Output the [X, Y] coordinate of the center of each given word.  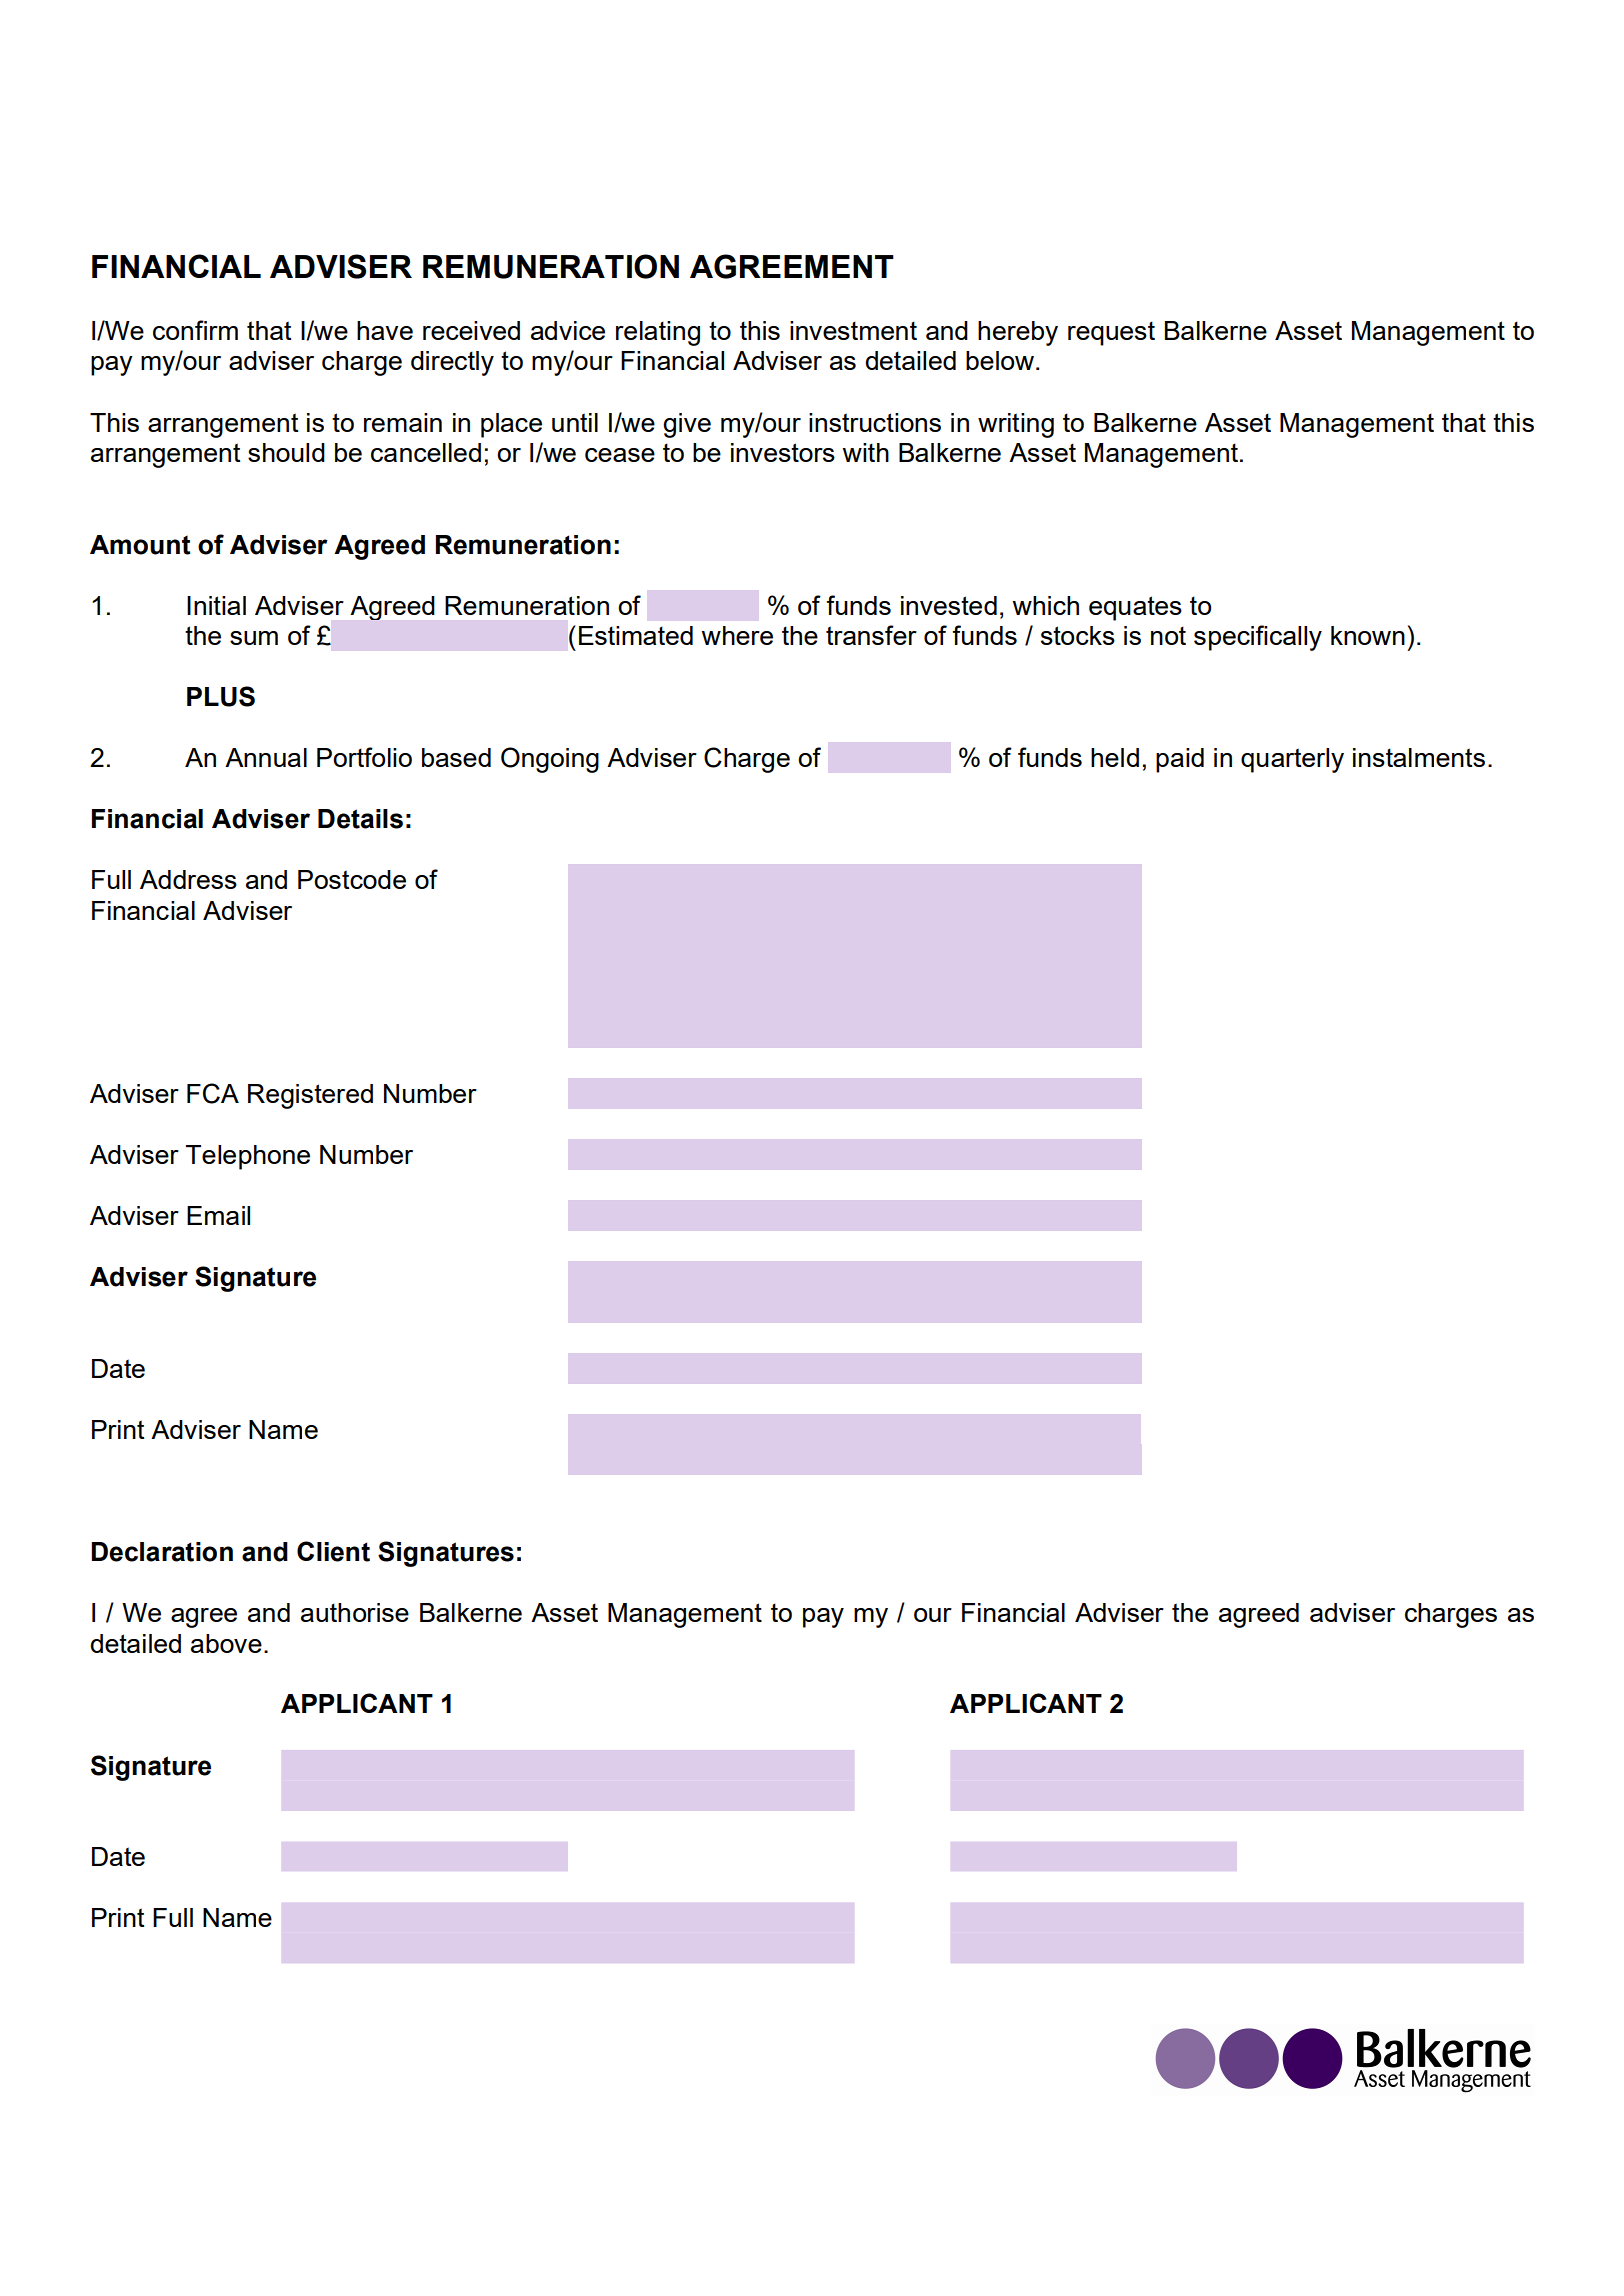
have [385, 330]
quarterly [1292, 760]
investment [853, 330]
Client [333, 1551]
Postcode [352, 879]
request [1111, 333]
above [226, 1643]
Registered [310, 1096]
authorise [355, 1612]
